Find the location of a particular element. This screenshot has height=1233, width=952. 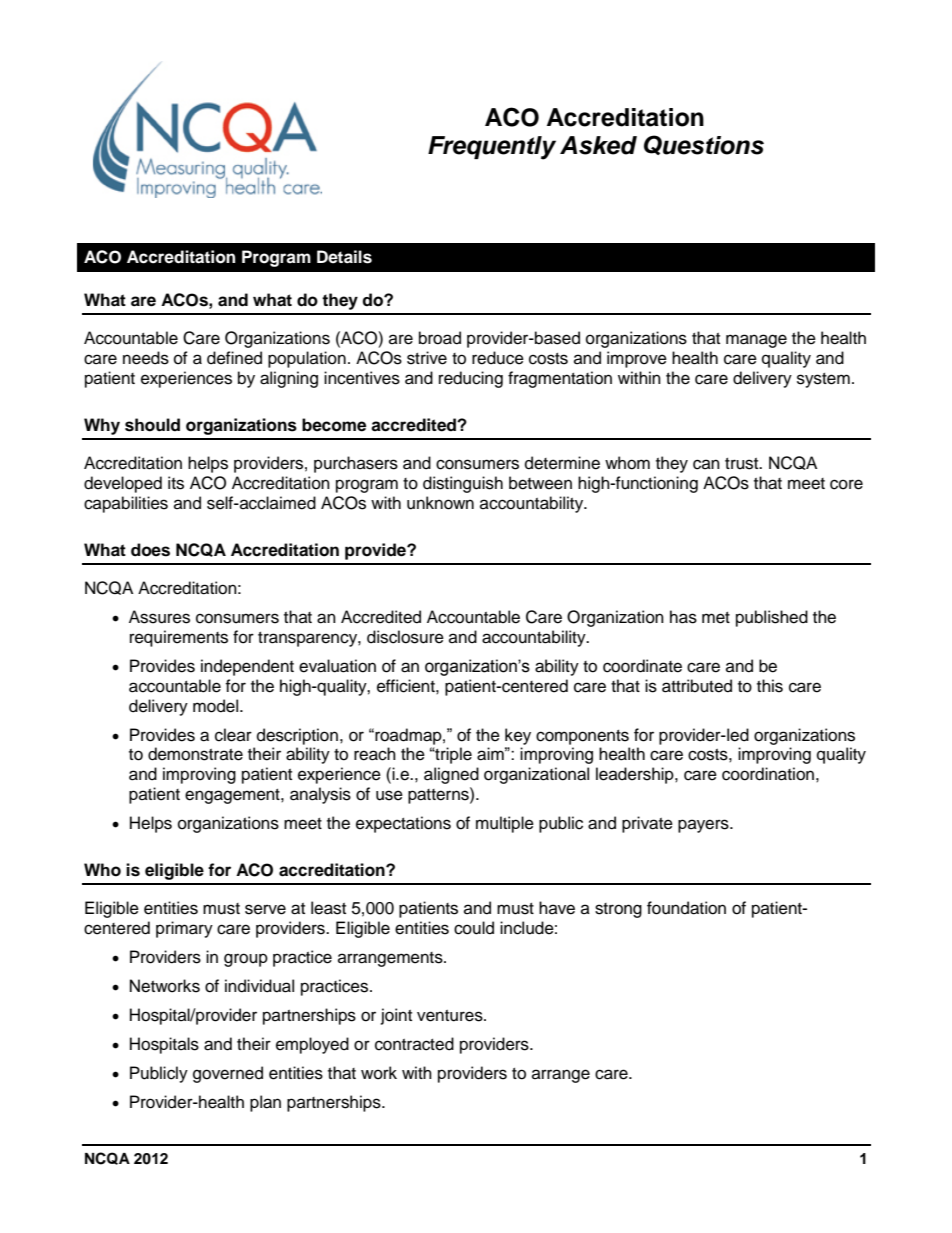

disclosure is located at coordinates (405, 637).
